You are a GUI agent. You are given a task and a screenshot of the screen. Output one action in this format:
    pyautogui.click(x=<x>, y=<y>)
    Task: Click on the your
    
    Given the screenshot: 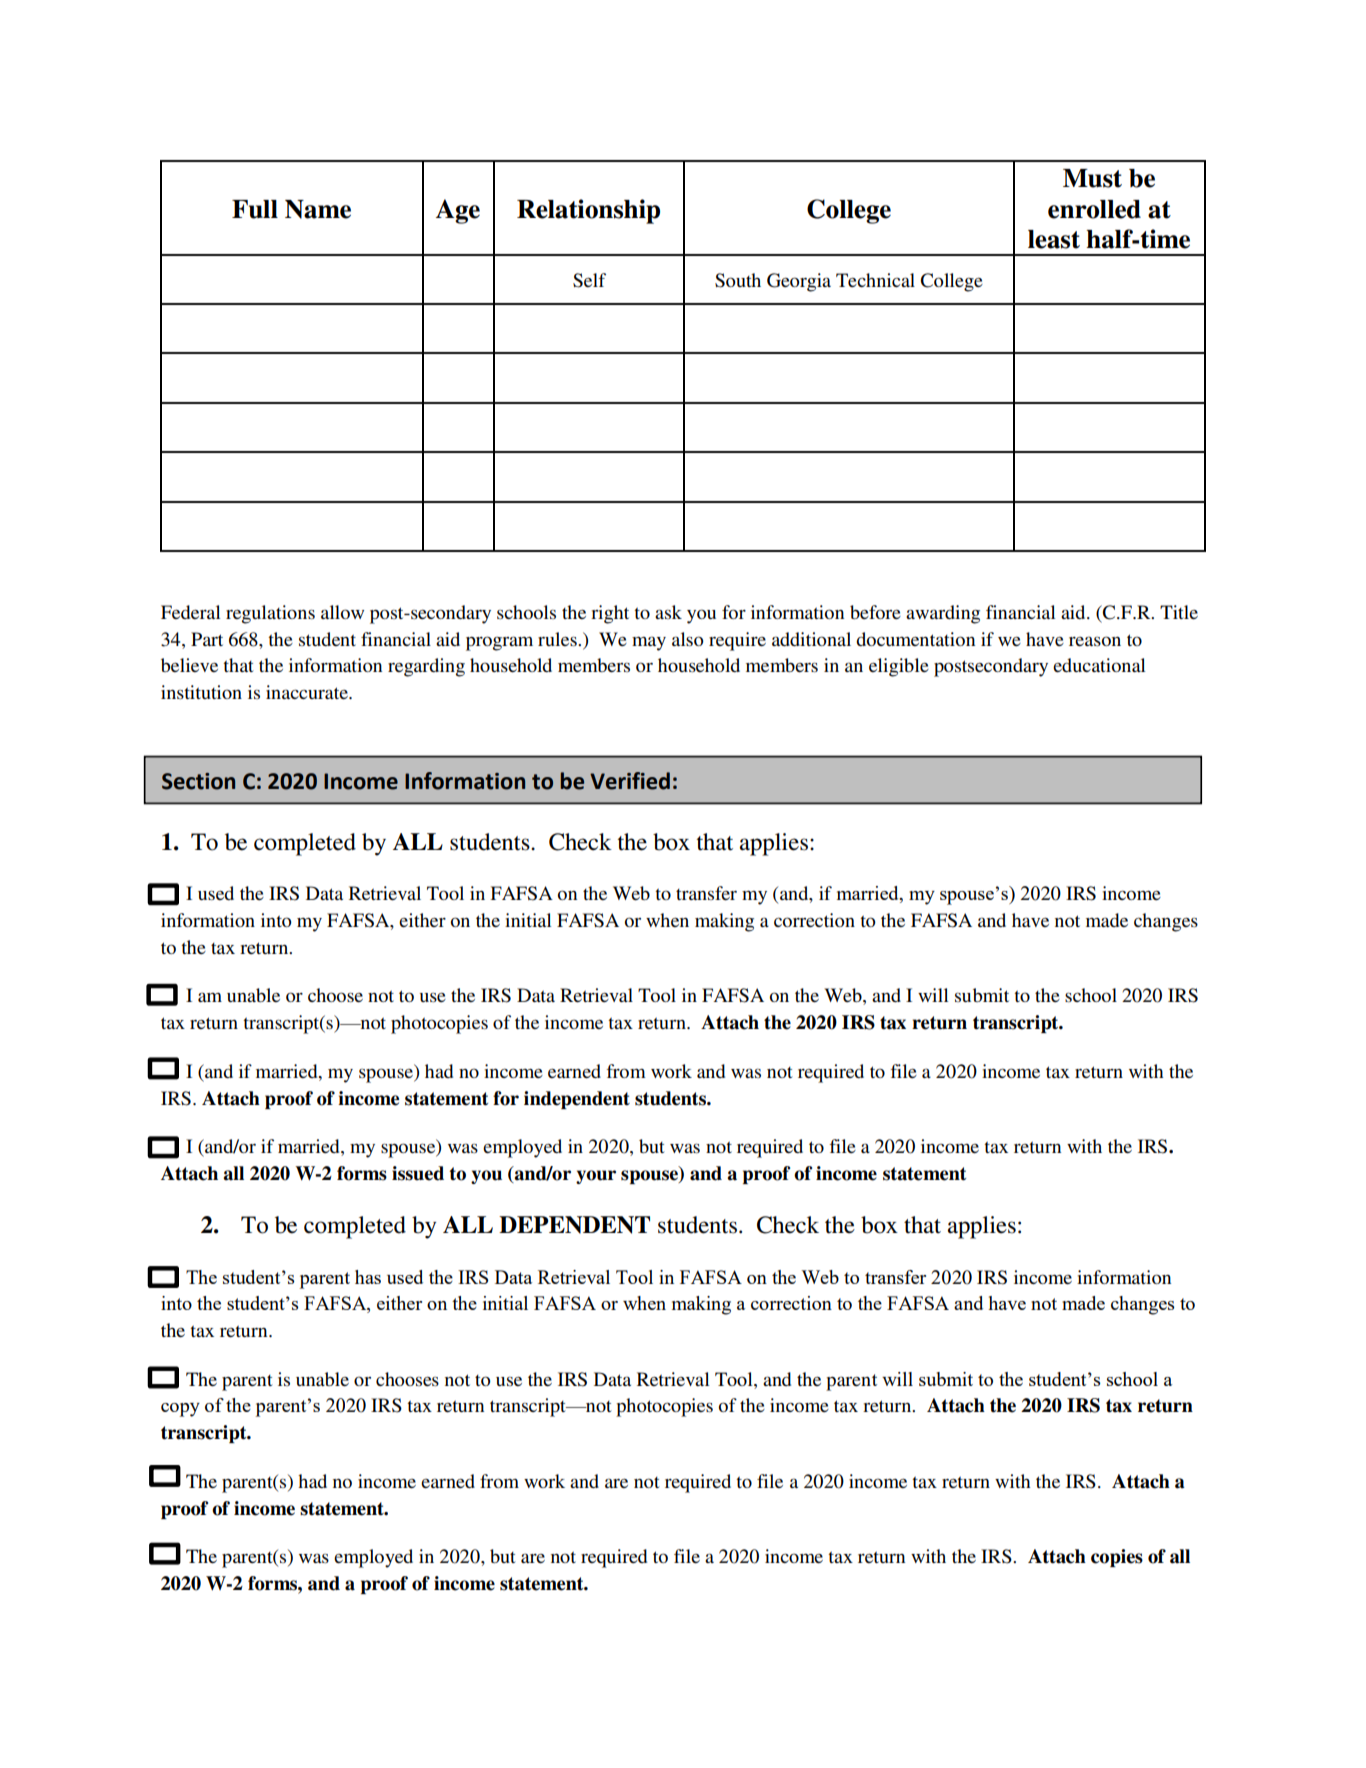 What is the action you would take?
    pyautogui.click(x=596, y=1177)
